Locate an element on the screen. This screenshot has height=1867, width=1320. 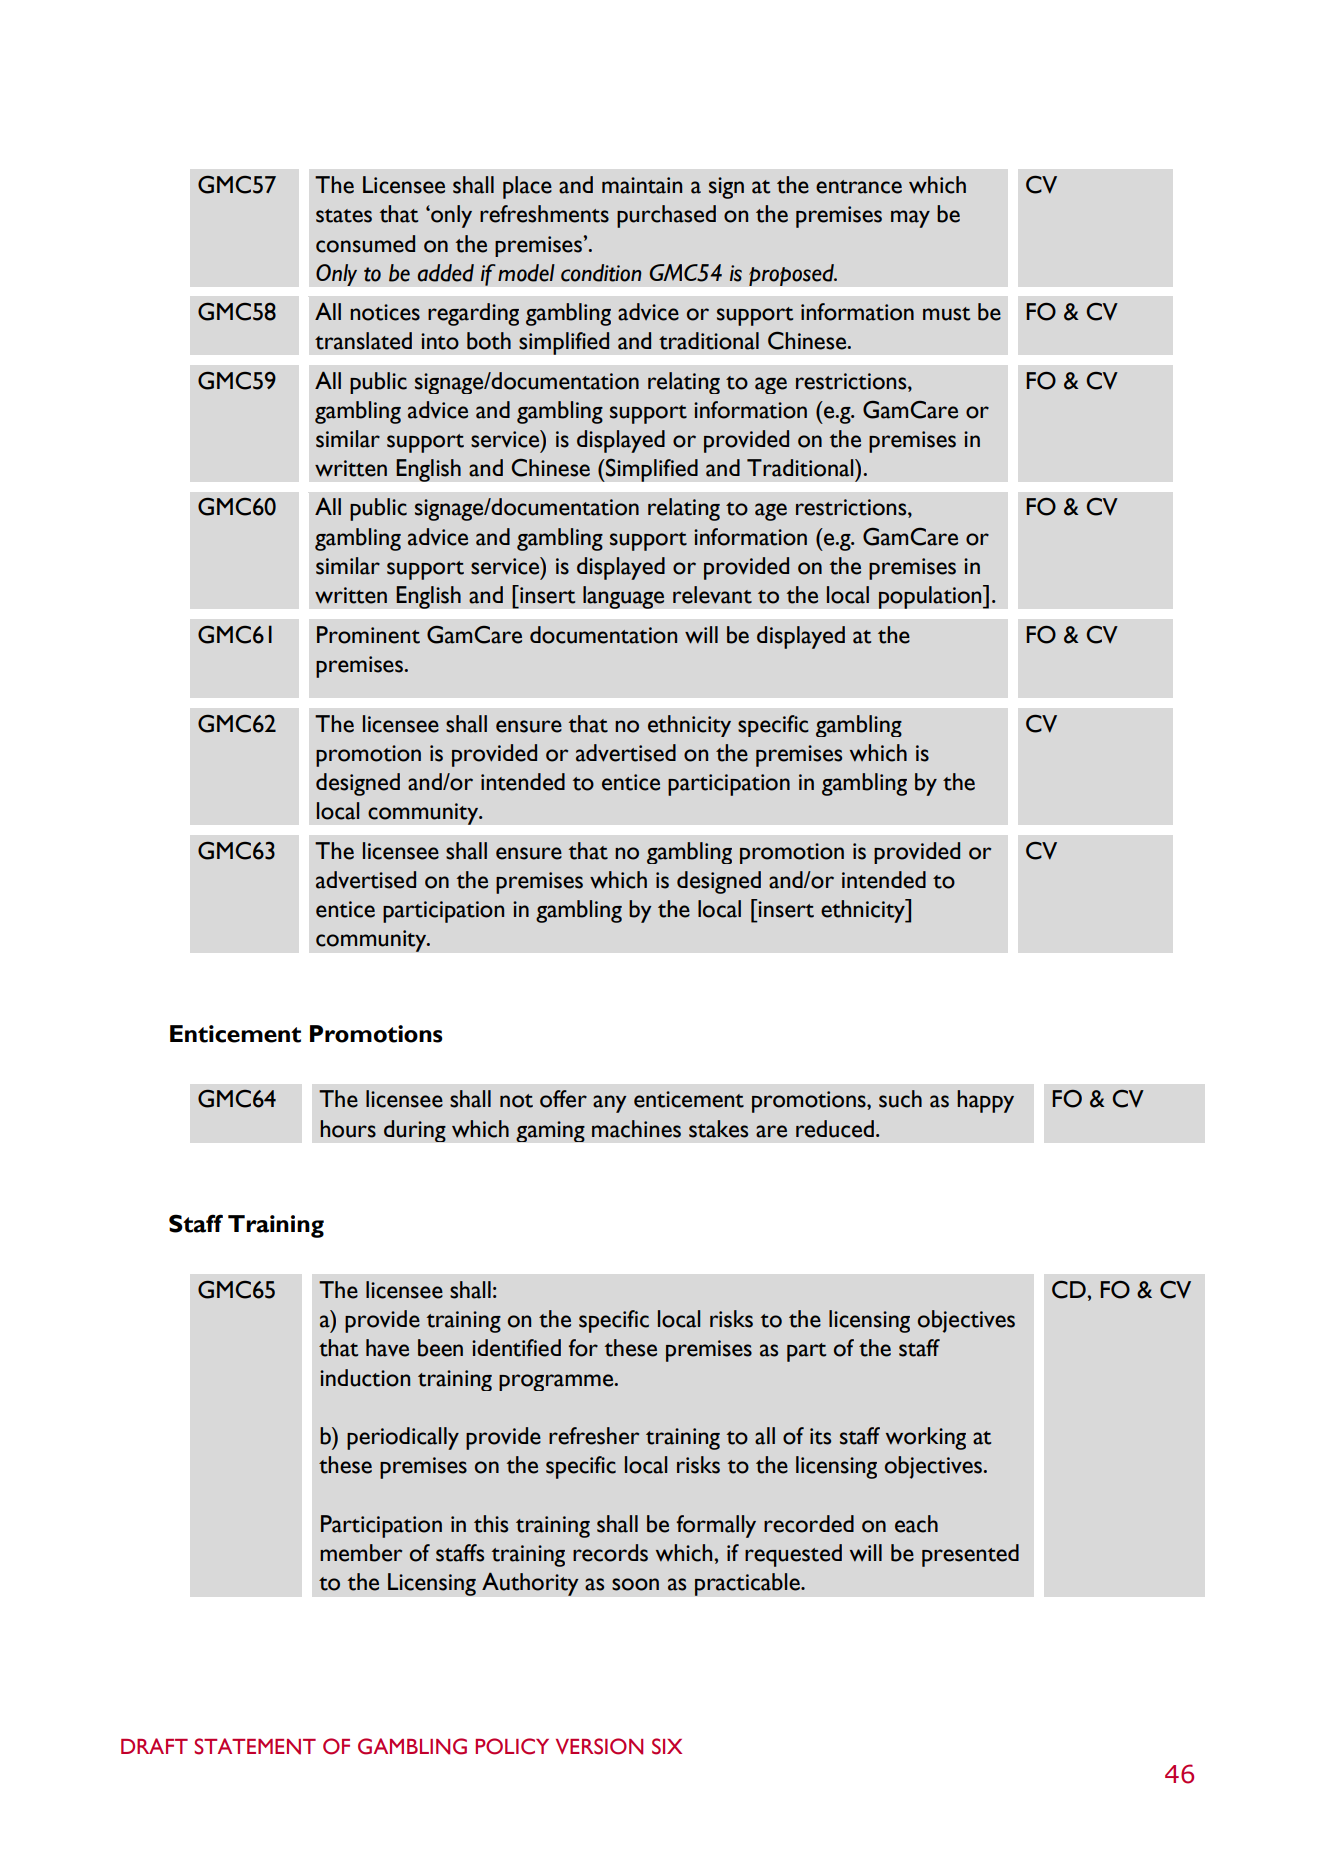
presented is located at coordinates (970, 1555).
